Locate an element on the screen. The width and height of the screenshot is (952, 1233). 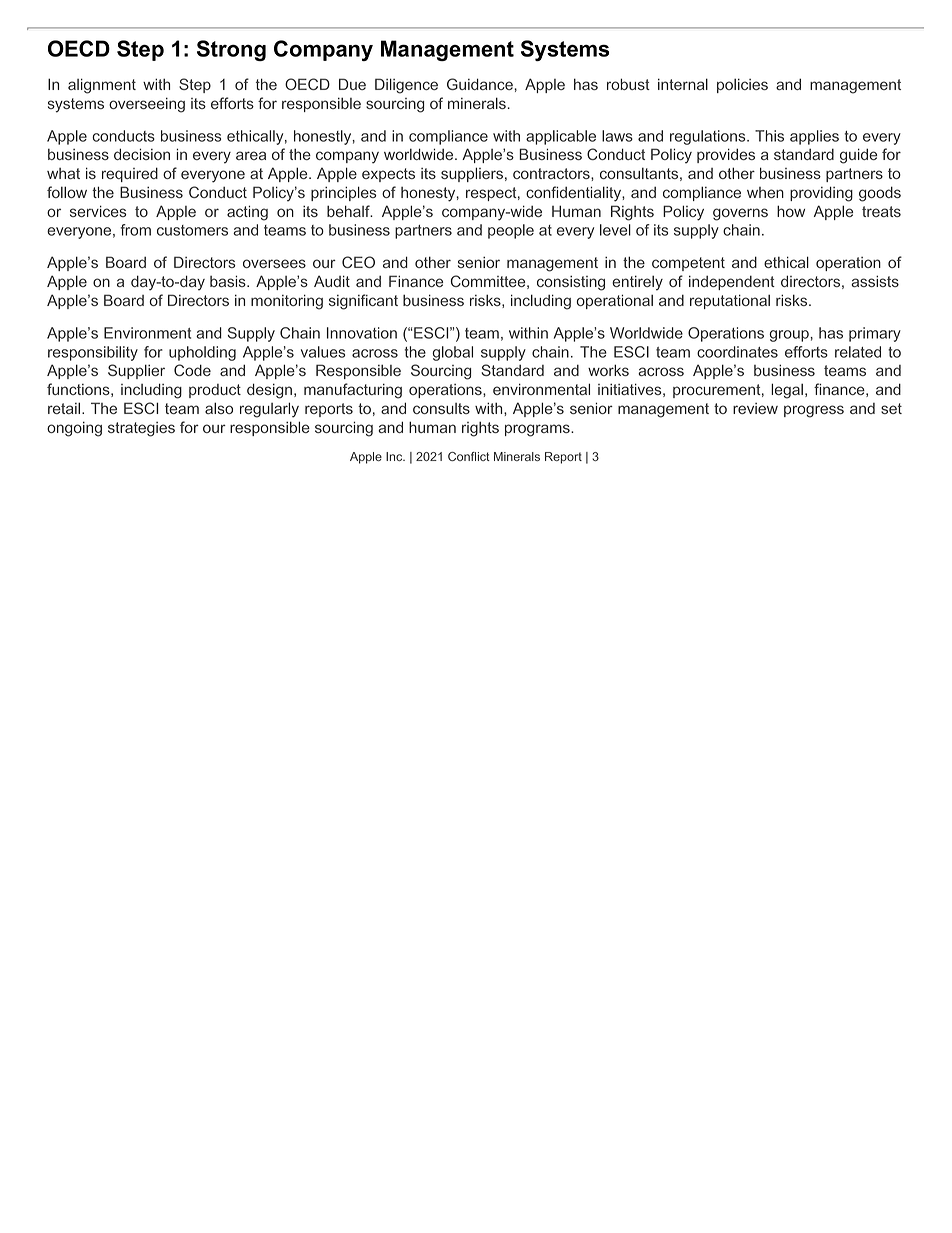
Strong is located at coordinates (231, 50).
